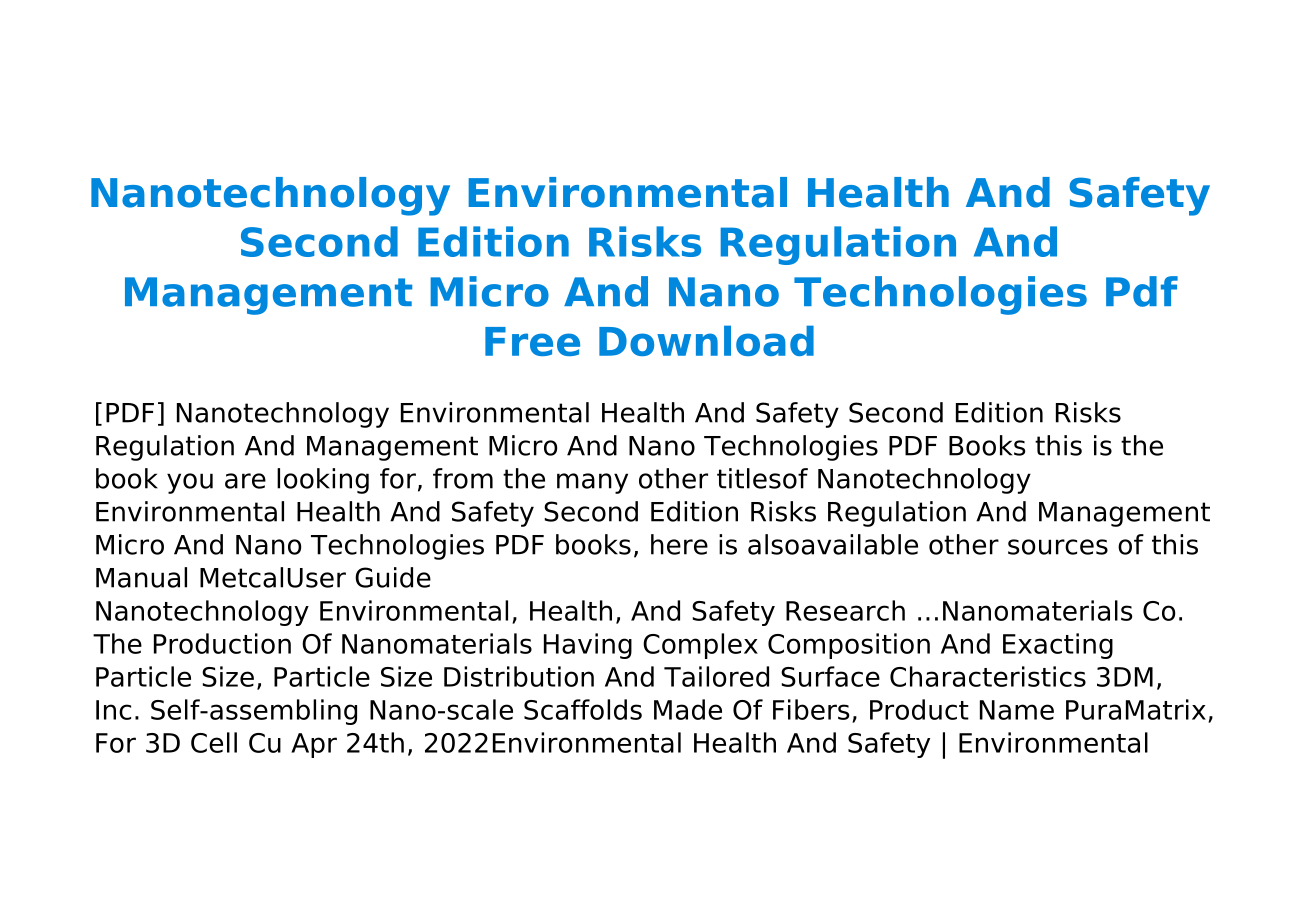 The height and width of the screenshot is (924, 1311). What do you see at coordinates (1058, 547) in the screenshot?
I see `sources` at bounding box center [1058, 547].
